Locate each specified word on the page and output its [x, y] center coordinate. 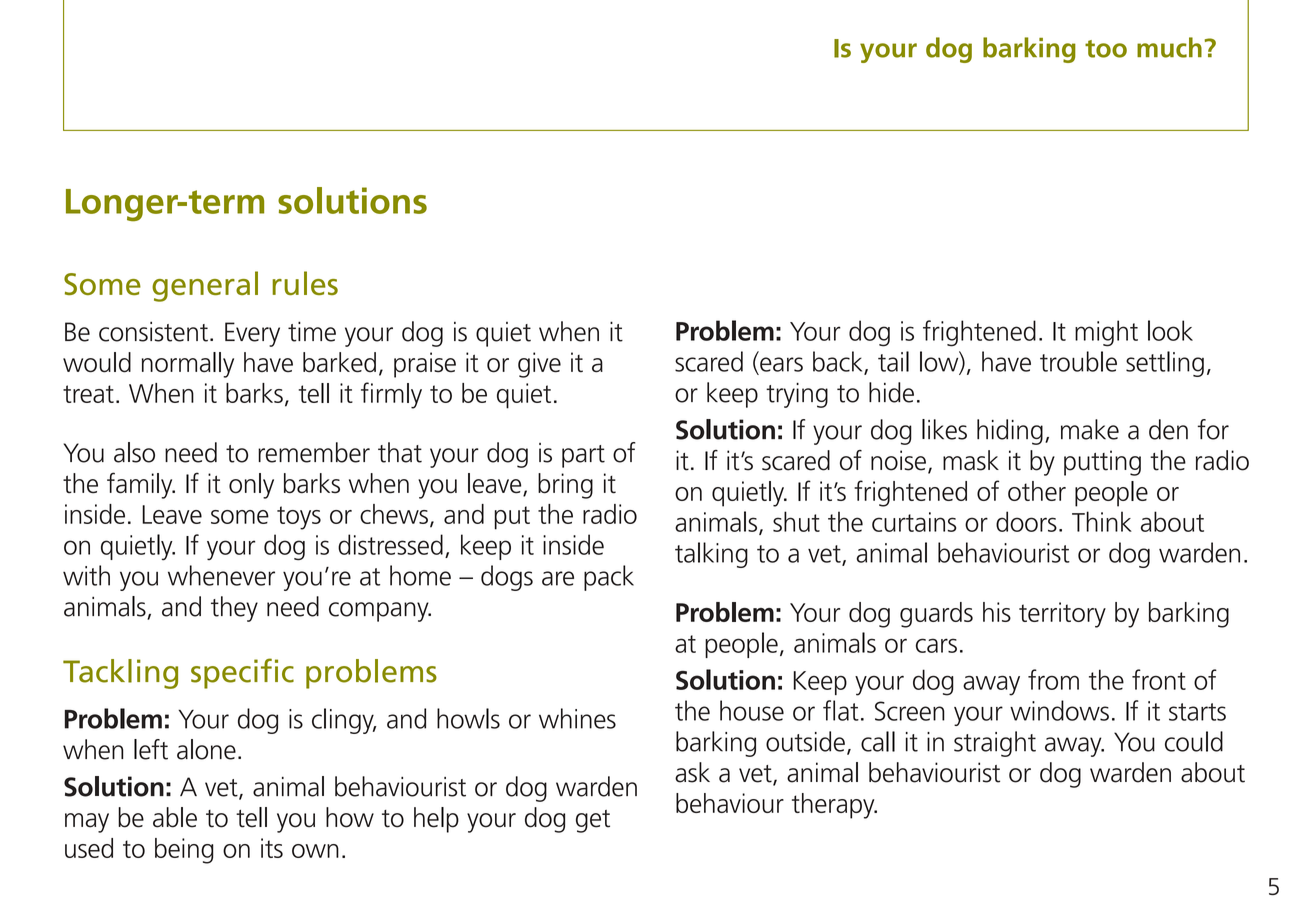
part [583, 456]
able [175, 817]
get [593, 821]
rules [305, 283]
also [134, 452]
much [1169, 47]
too [1106, 49]
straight [995, 744]
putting [1102, 463]
